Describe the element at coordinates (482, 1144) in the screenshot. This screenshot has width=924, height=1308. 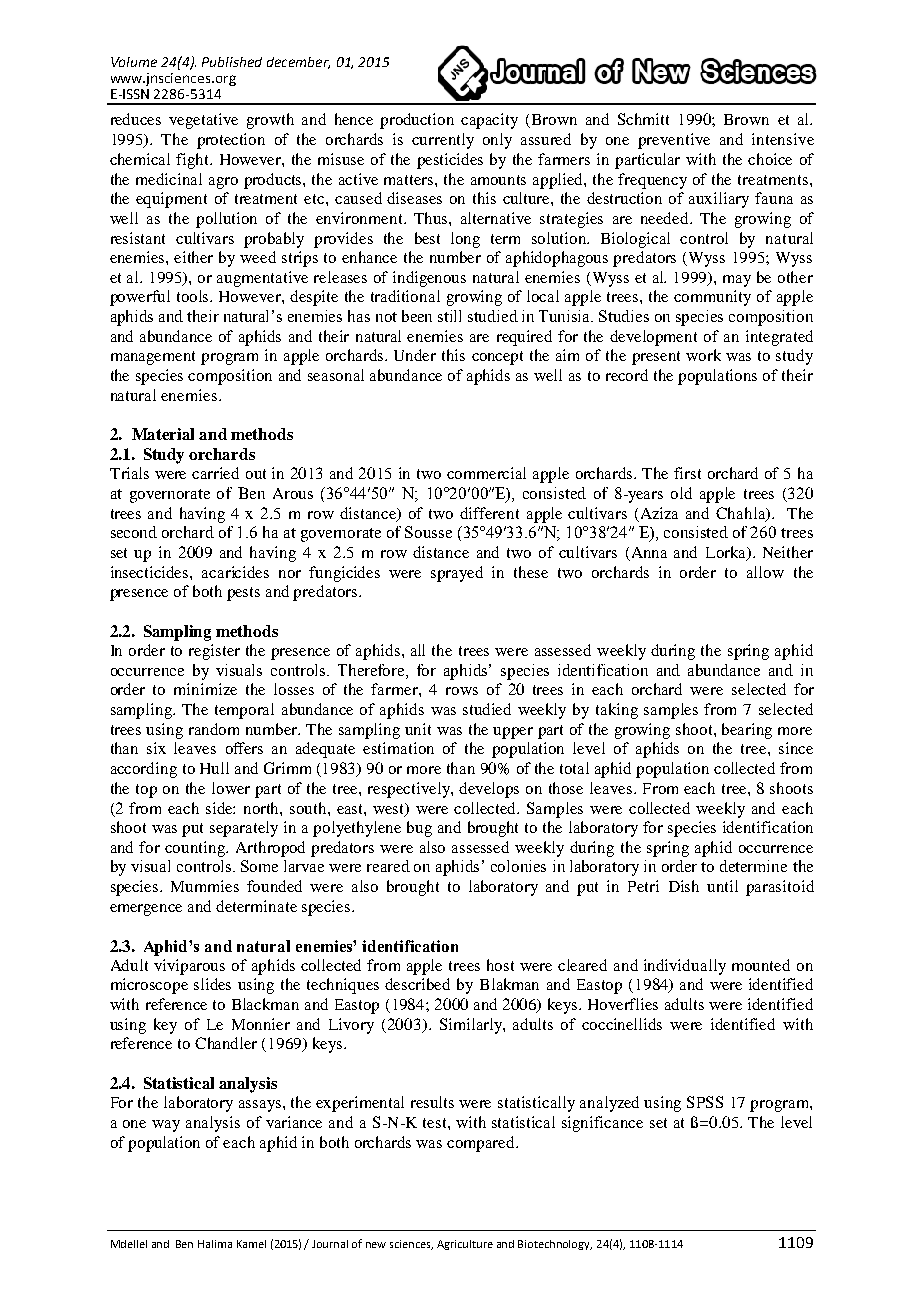
I see `compared` at that location.
